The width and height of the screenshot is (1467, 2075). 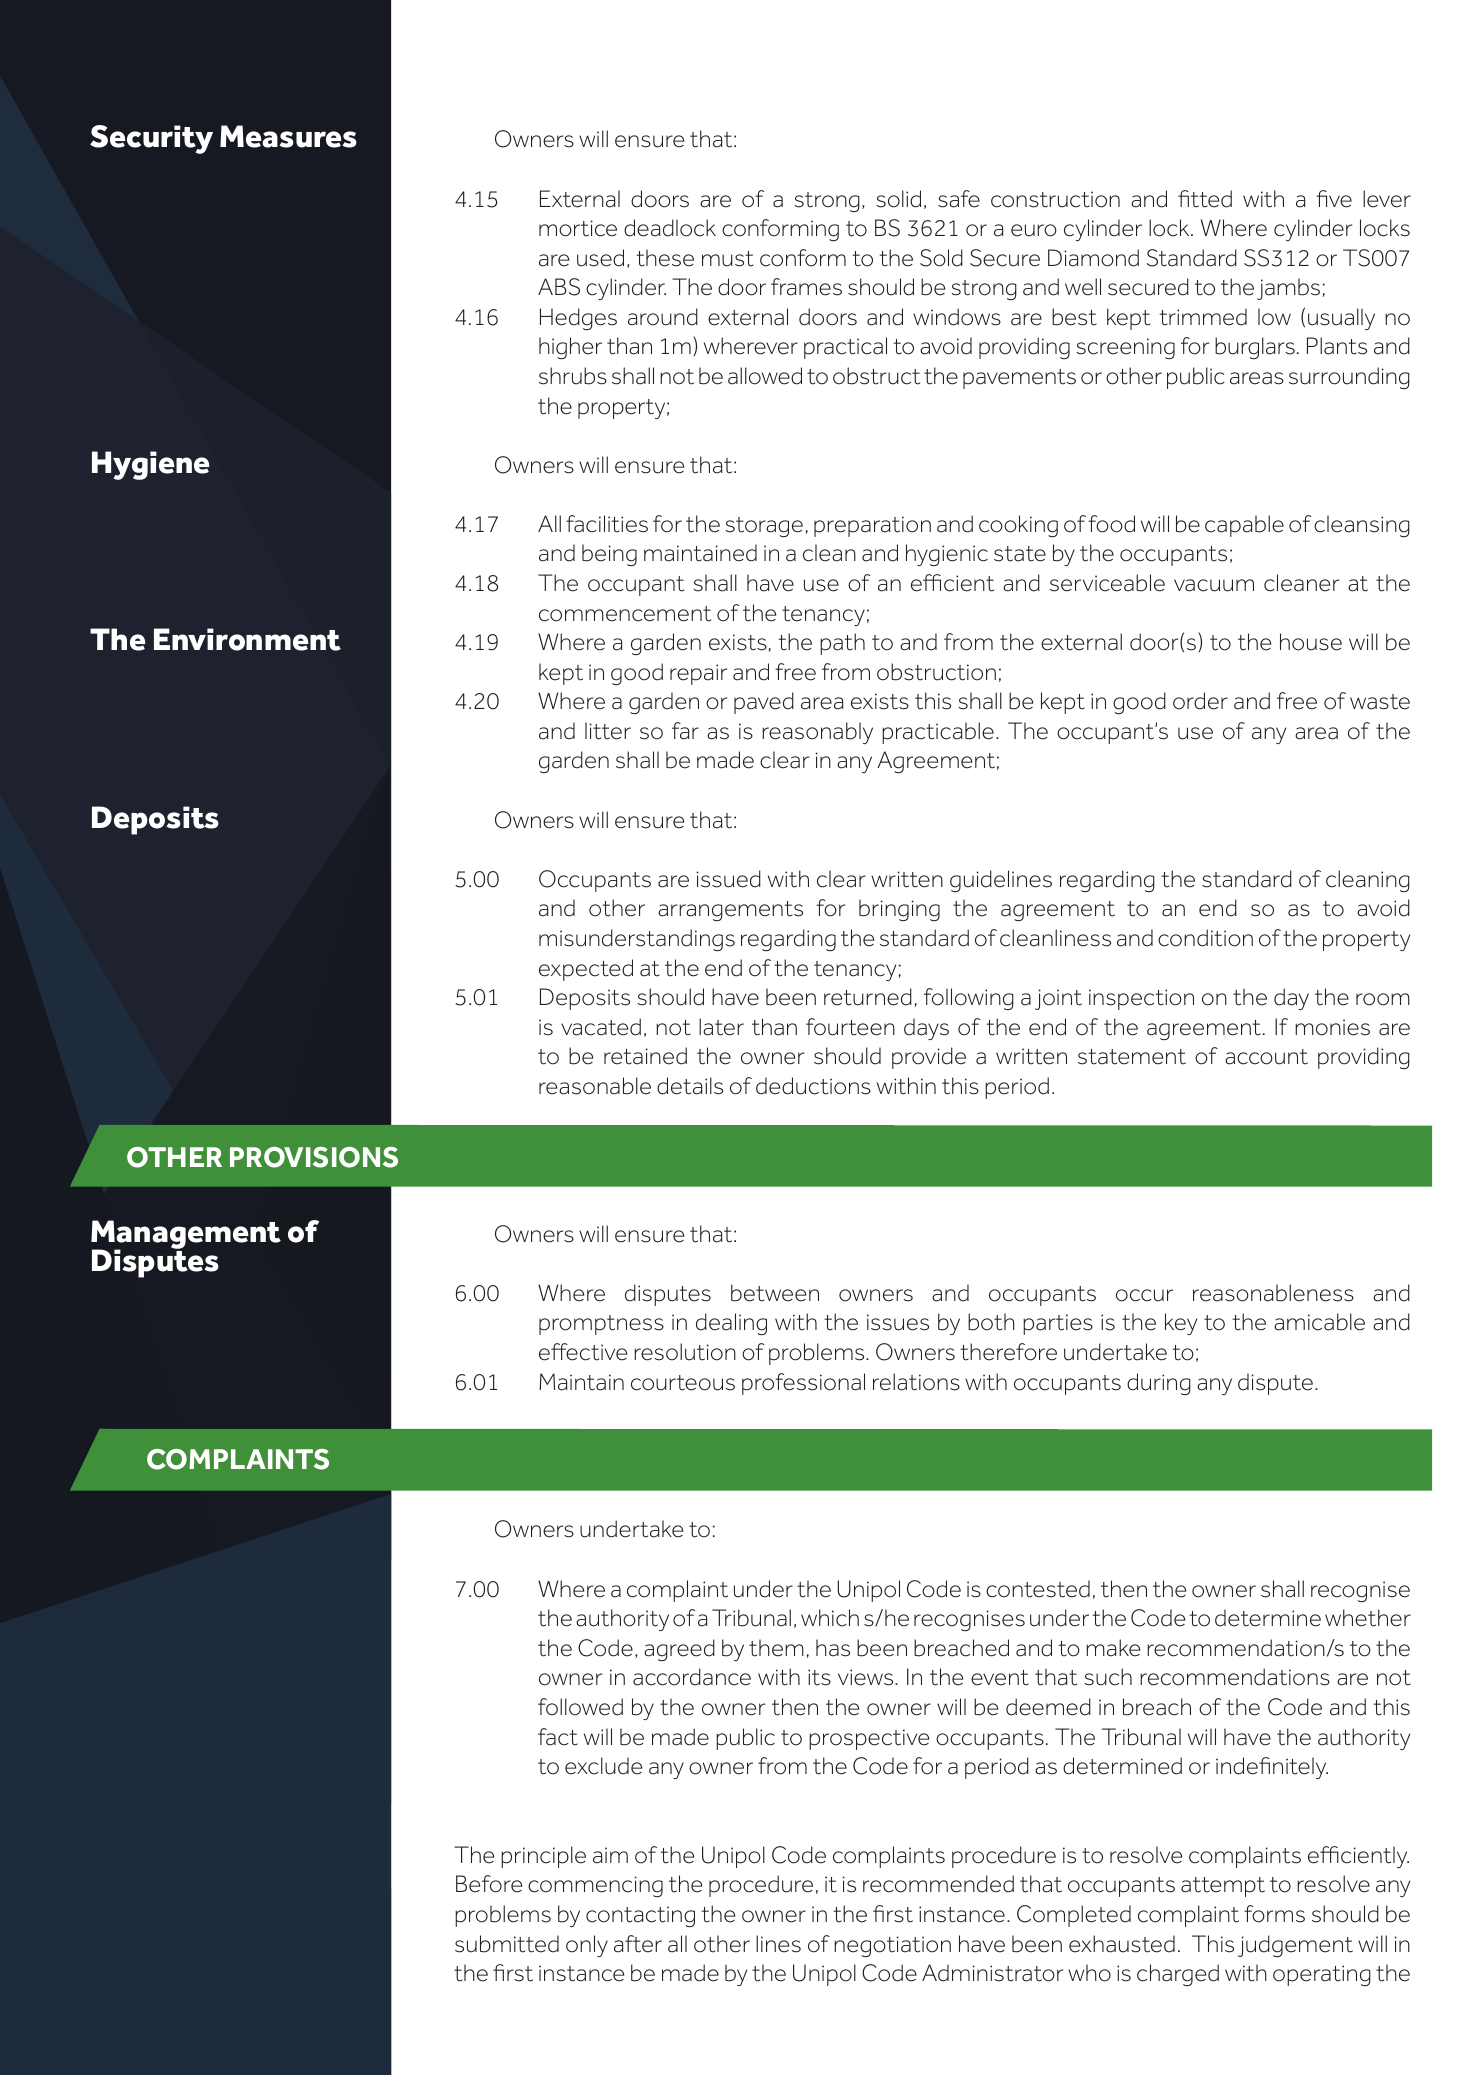 I want to click on dealing, so click(x=731, y=1324).
